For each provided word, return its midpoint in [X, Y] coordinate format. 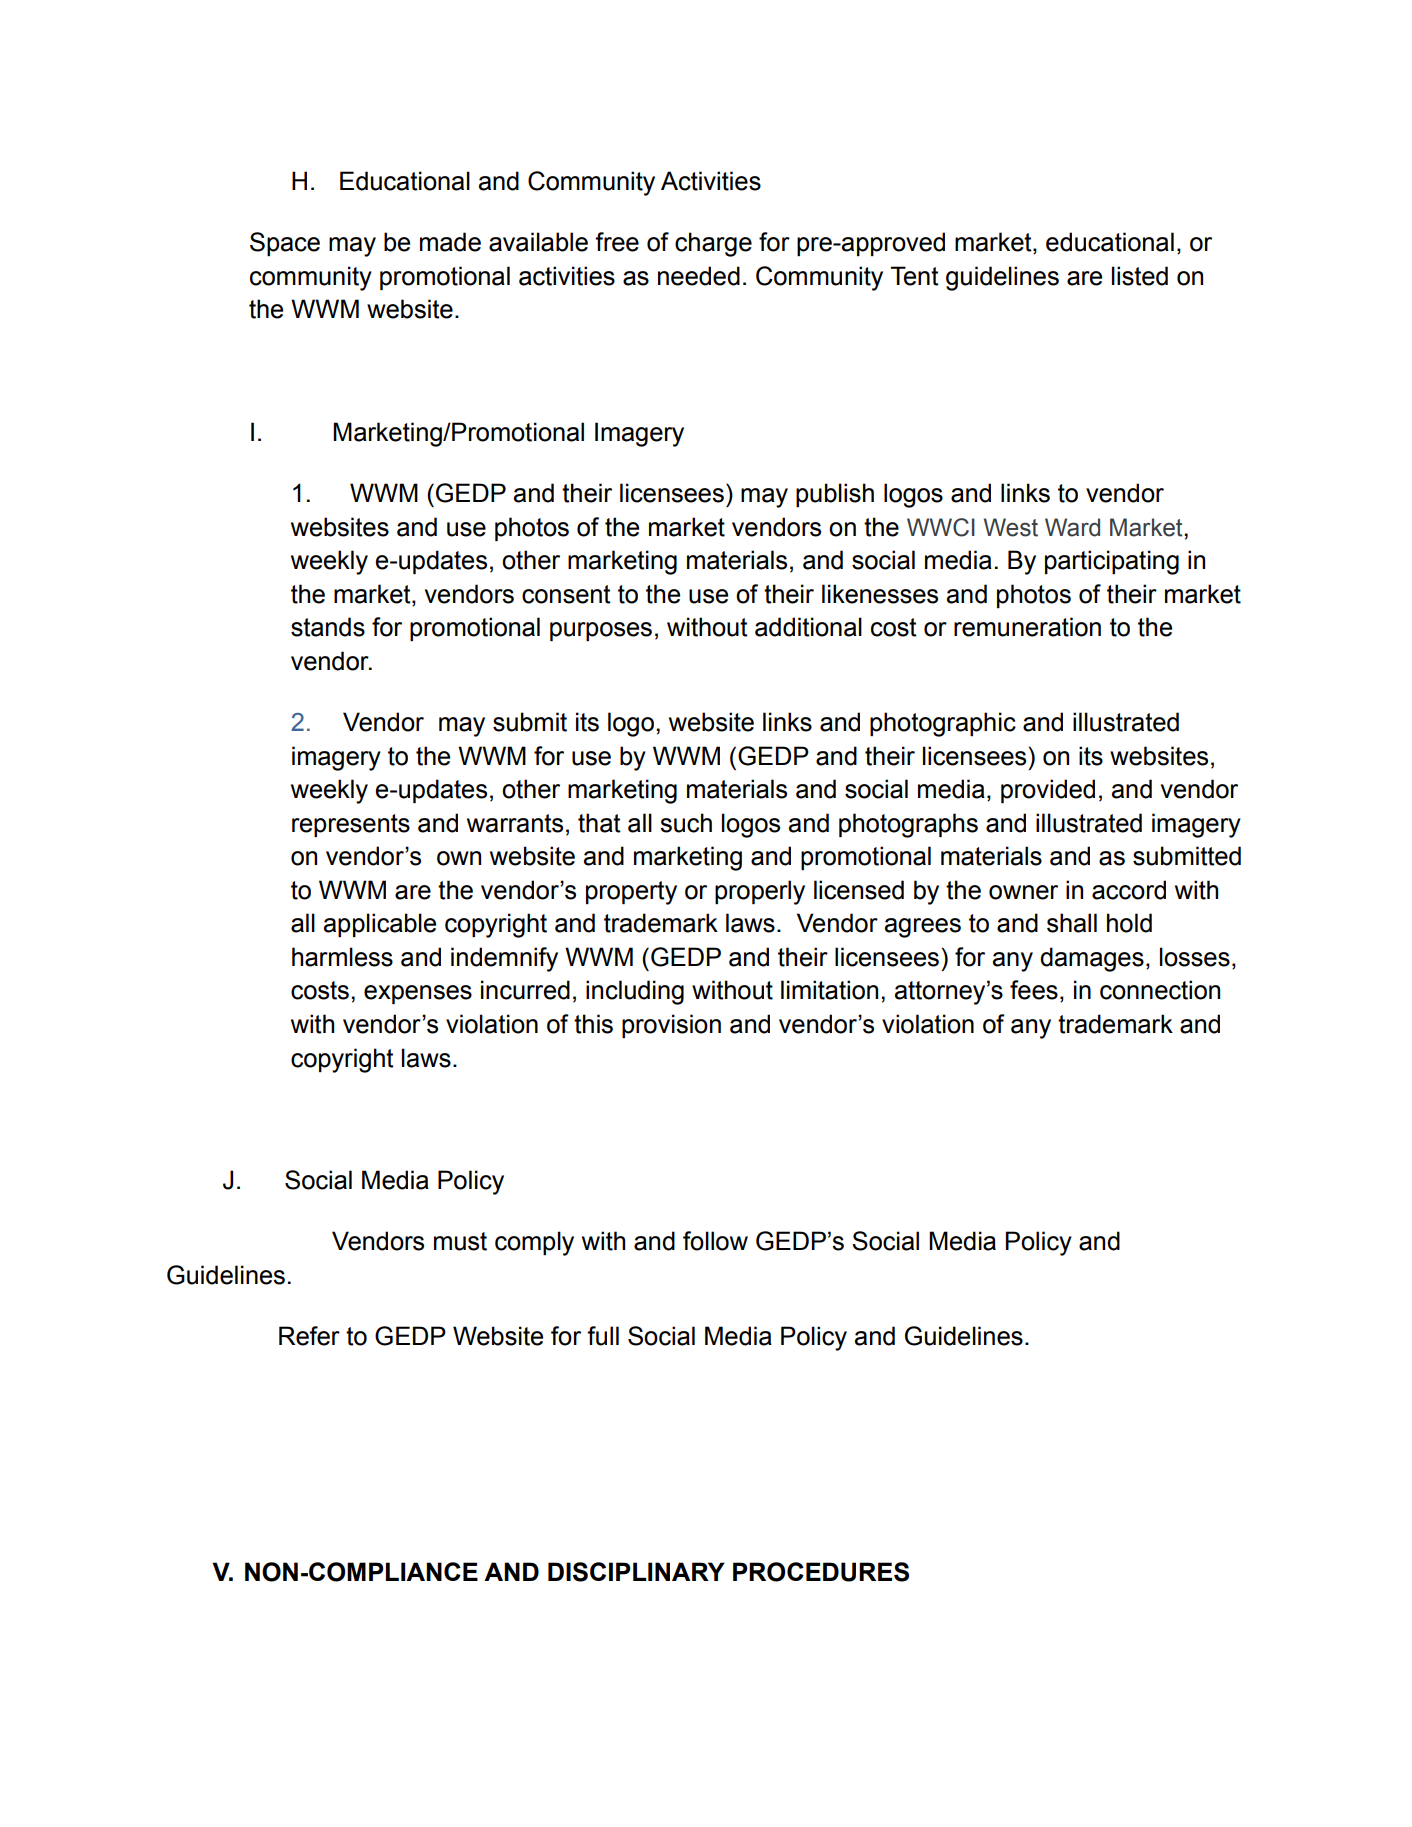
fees [1034, 990]
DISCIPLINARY [636, 1572]
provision [671, 1026]
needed [699, 276]
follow [715, 1241]
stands [328, 627]
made [450, 242]
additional [808, 627]
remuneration [1027, 627]
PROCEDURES [821, 1572]
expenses [418, 994]
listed [1140, 276]
